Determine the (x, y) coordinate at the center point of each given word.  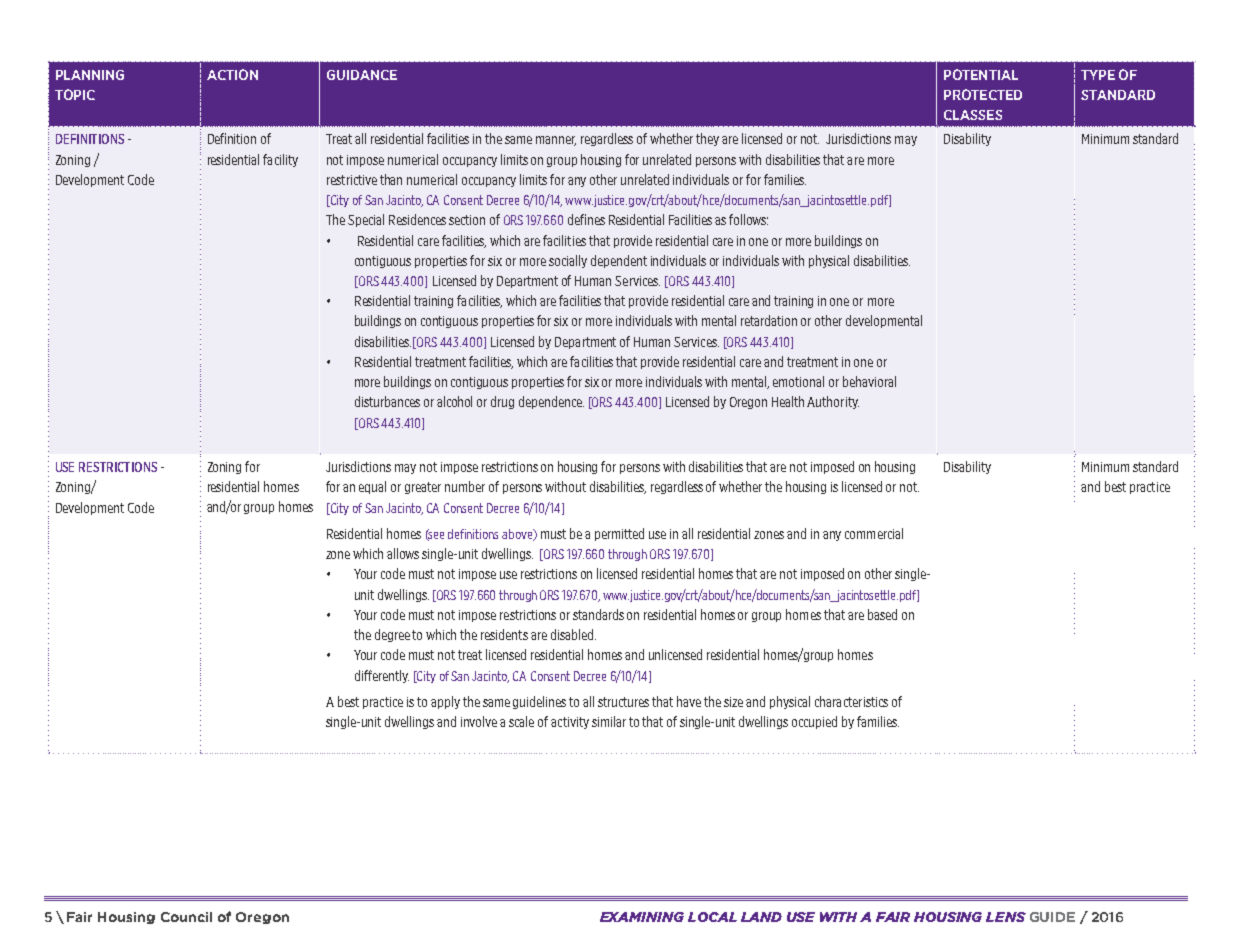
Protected (983, 94)
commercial (874, 533)
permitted (619, 534)
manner (556, 141)
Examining (642, 917)
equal (372, 487)
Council (186, 917)
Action (232, 74)
